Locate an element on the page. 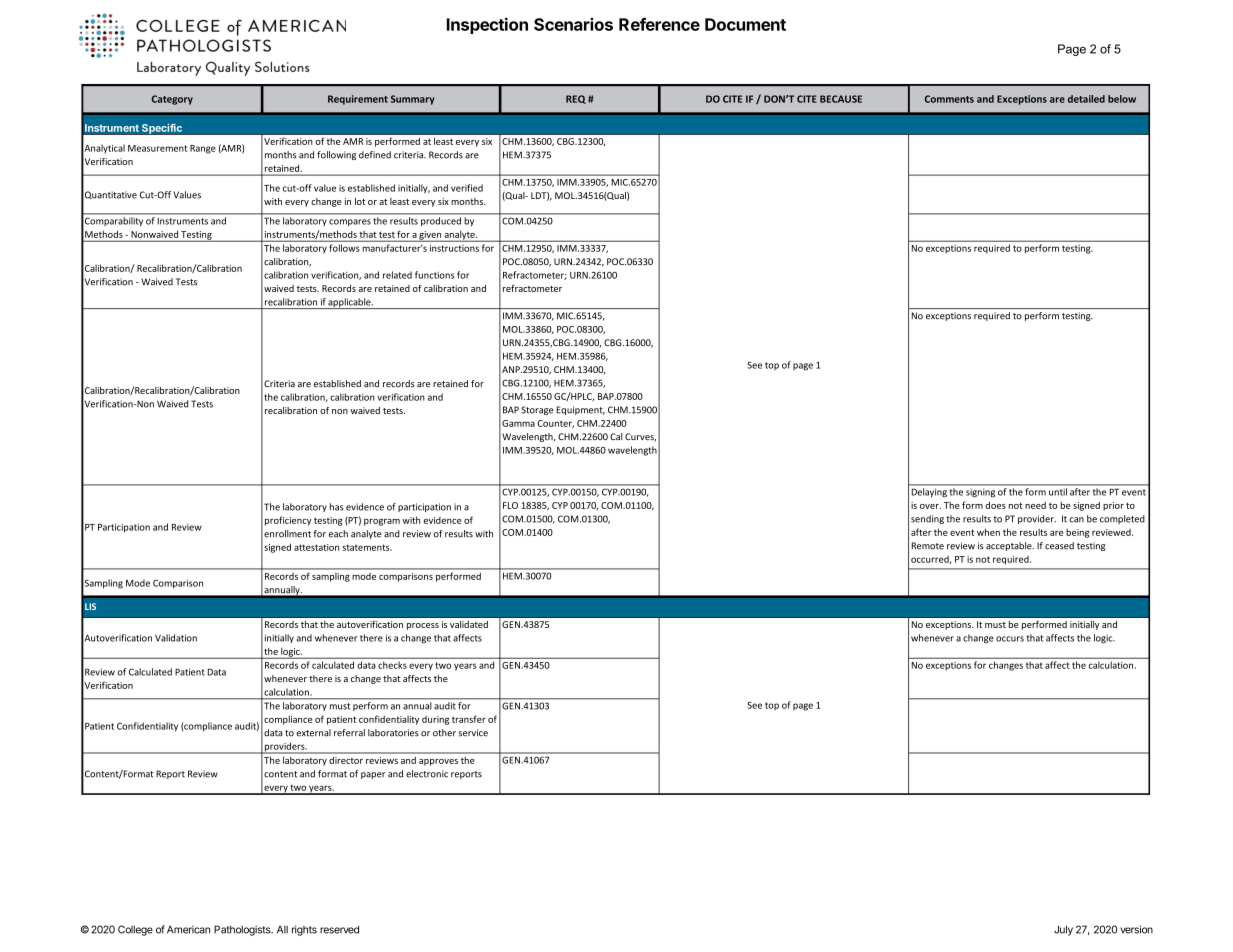 This image has width=1233, height=952. transfer is located at coordinates (469, 719).
